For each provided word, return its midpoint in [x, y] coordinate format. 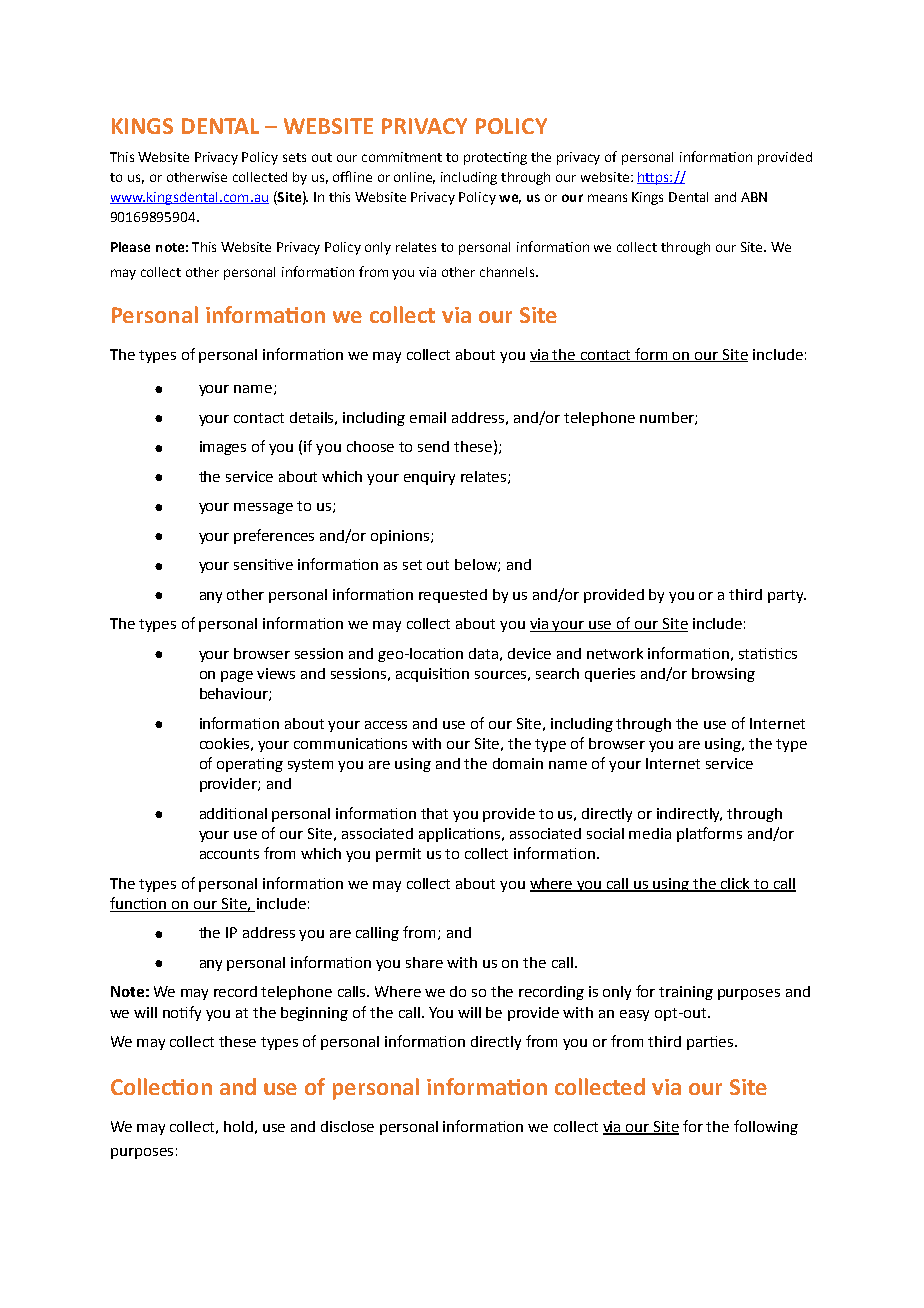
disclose [347, 1126]
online [414, 178]
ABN [754, 197]
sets [294, 157]
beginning [314, 1014]
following [766, 1127]
